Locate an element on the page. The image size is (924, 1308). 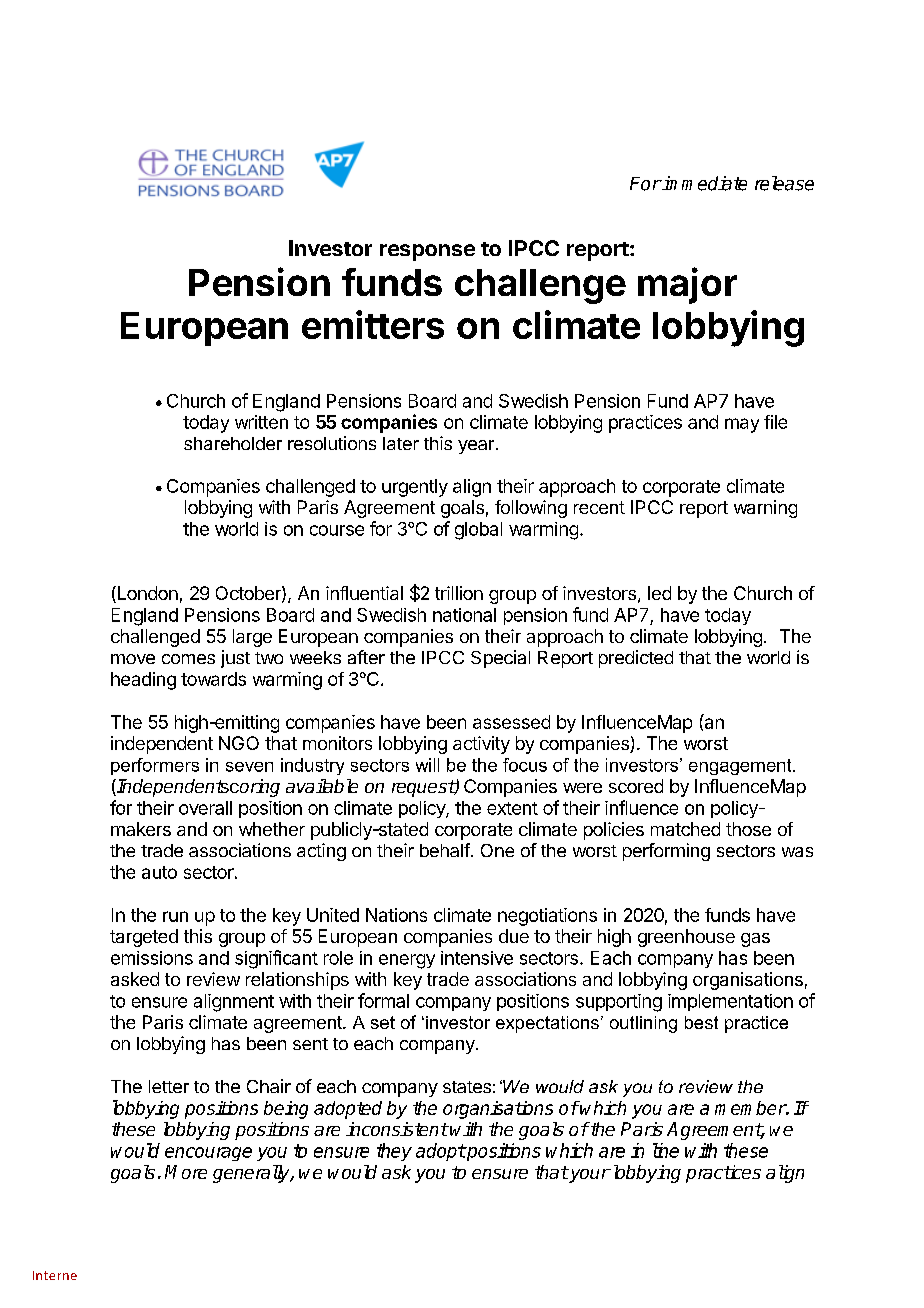
gas is located at coordinates (755, 940).
